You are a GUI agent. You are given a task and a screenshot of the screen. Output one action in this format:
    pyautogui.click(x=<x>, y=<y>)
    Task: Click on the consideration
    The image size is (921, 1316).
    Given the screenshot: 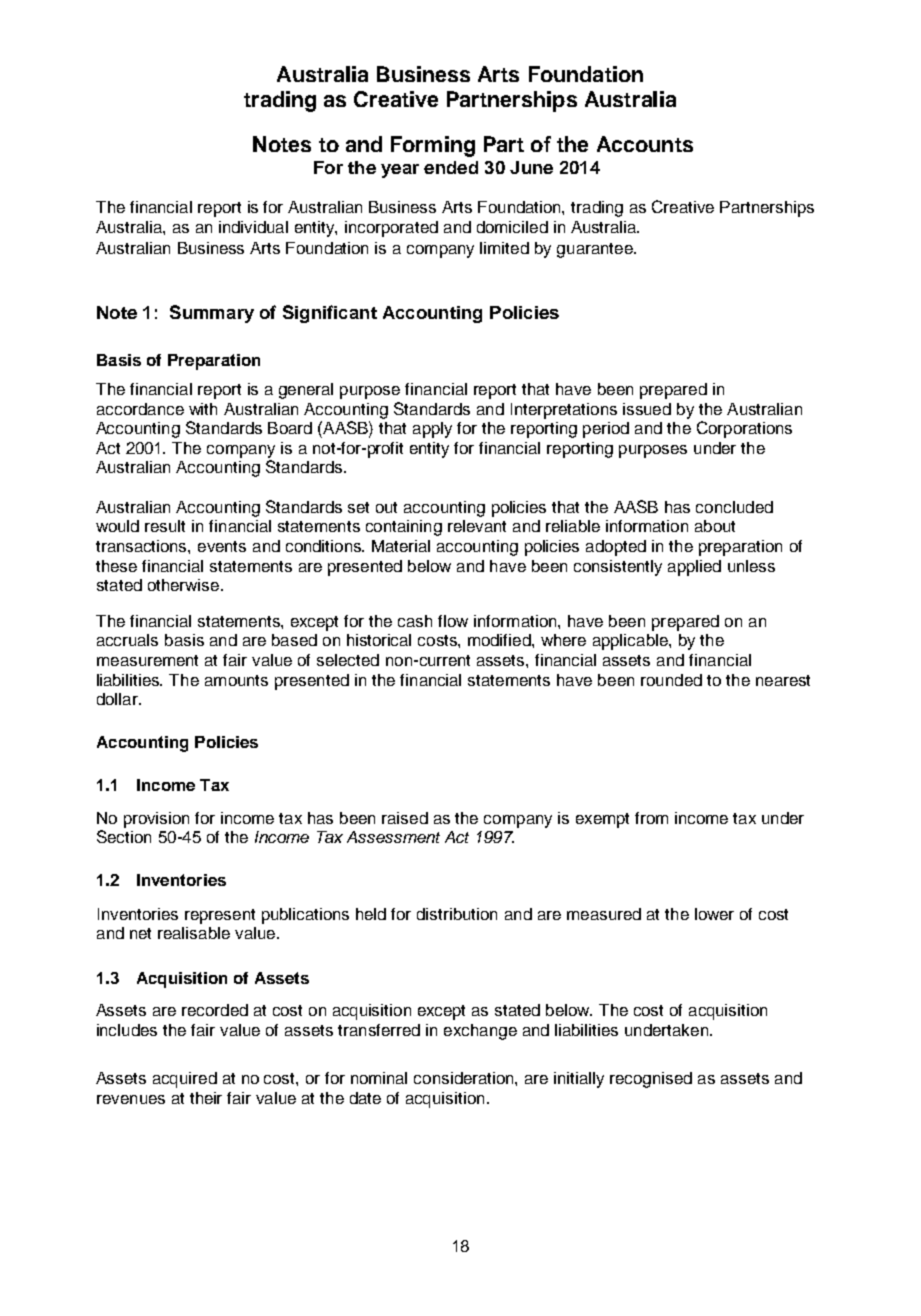 What is the action you would take?
    pyautogui.click(x=465, y=1078)
